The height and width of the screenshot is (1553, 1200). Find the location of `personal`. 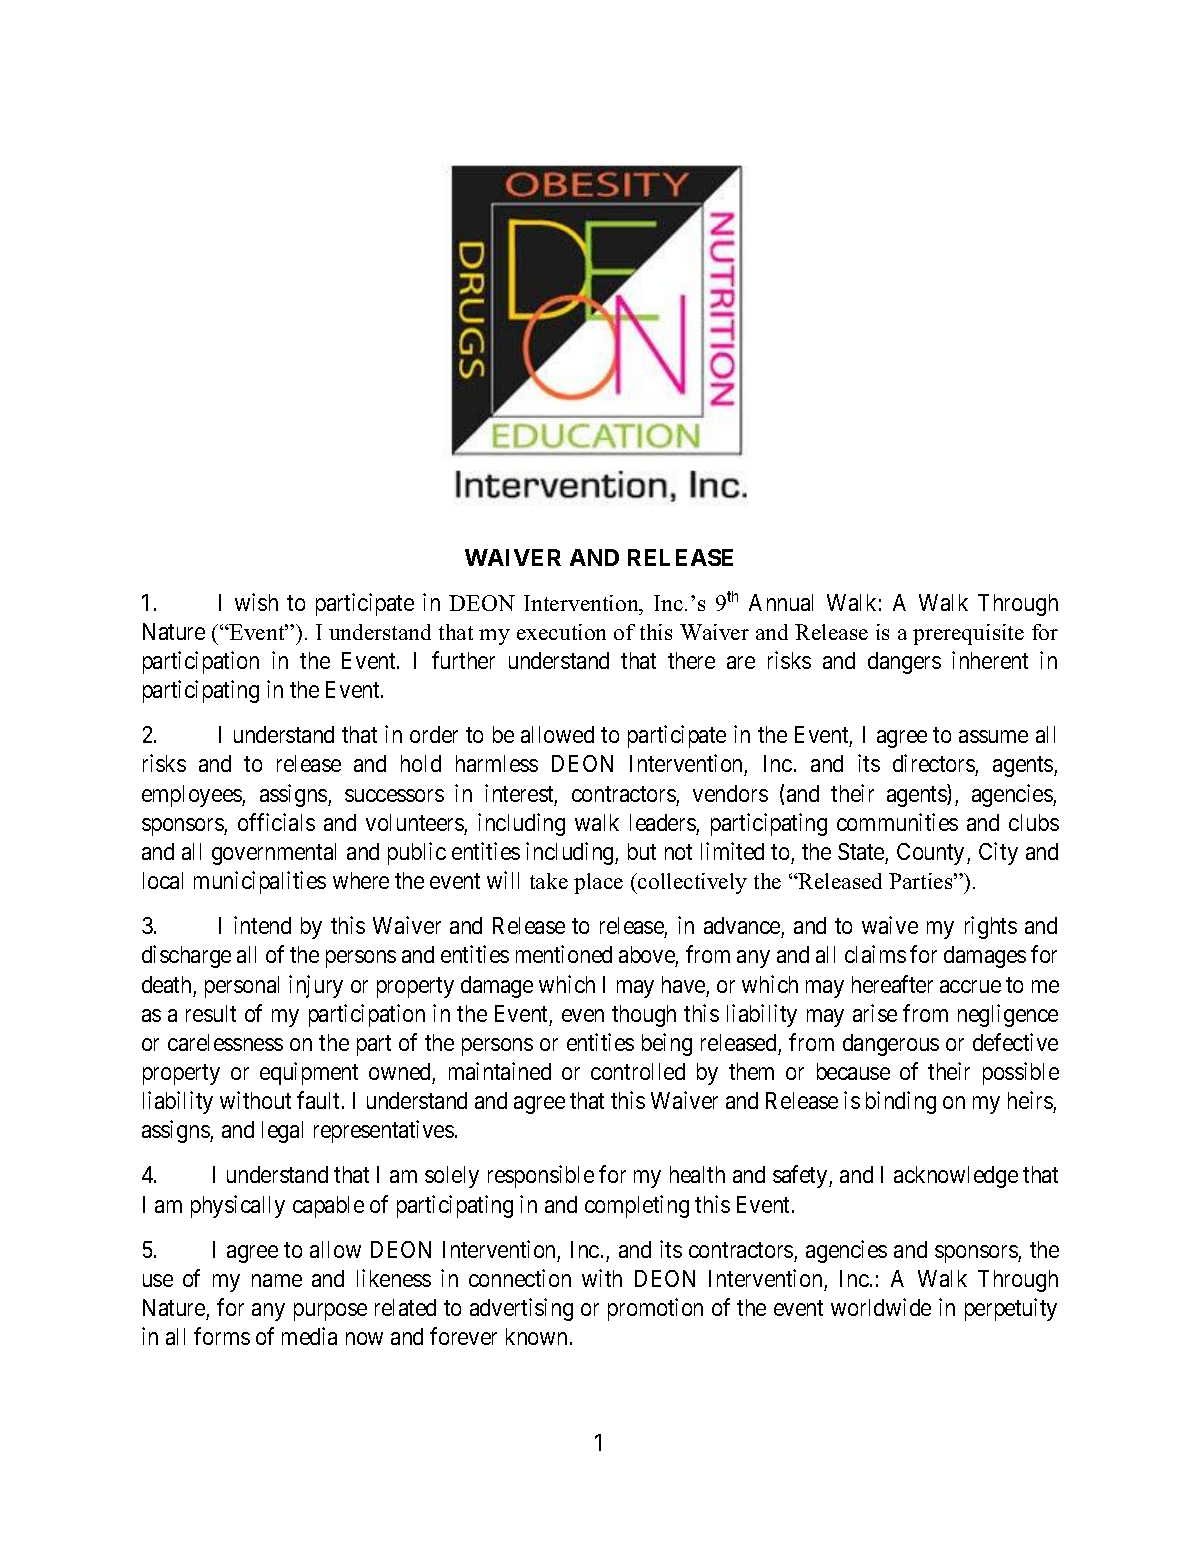

personal is located at coordinates (242, 987).
